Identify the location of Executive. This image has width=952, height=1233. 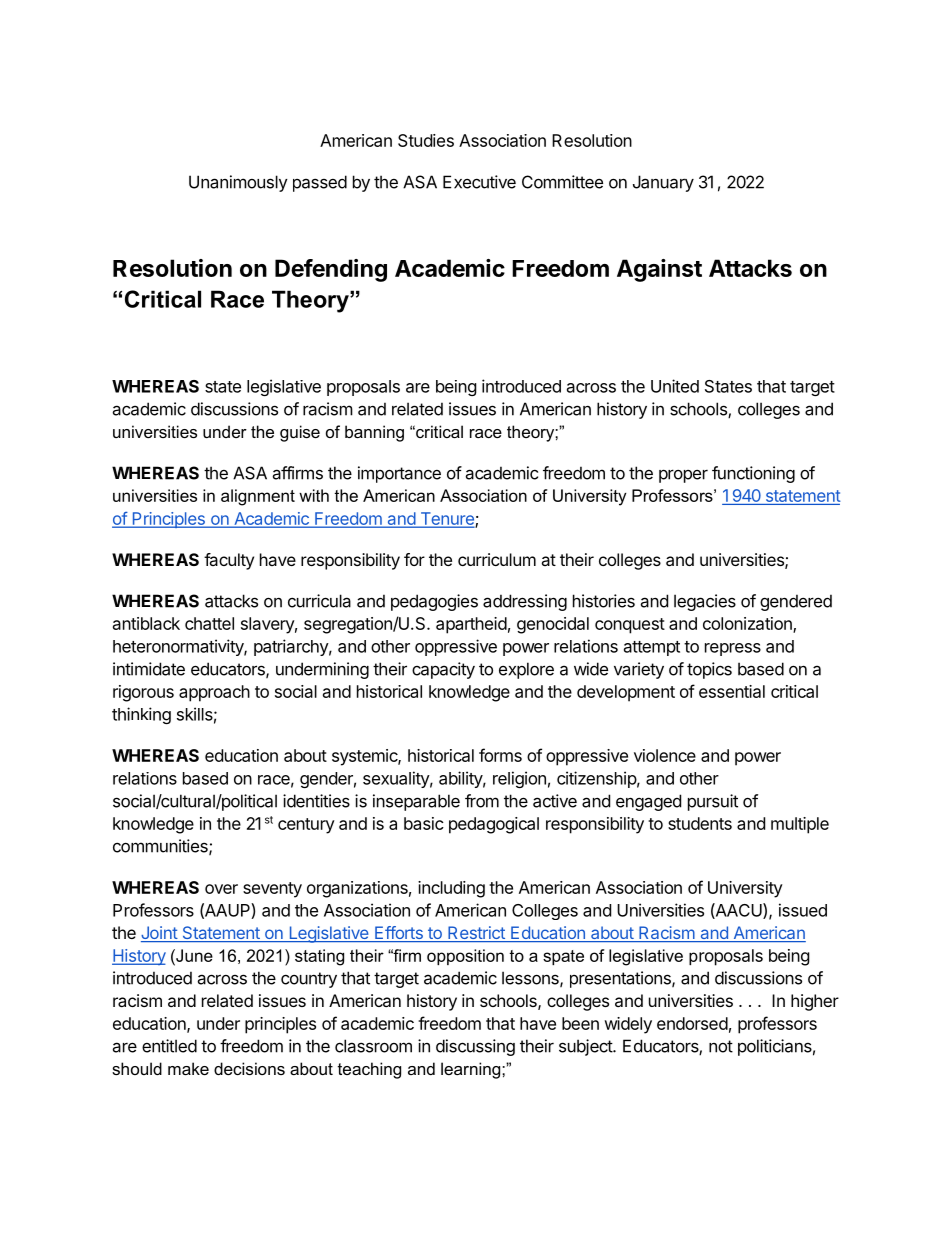
(479, 182).
